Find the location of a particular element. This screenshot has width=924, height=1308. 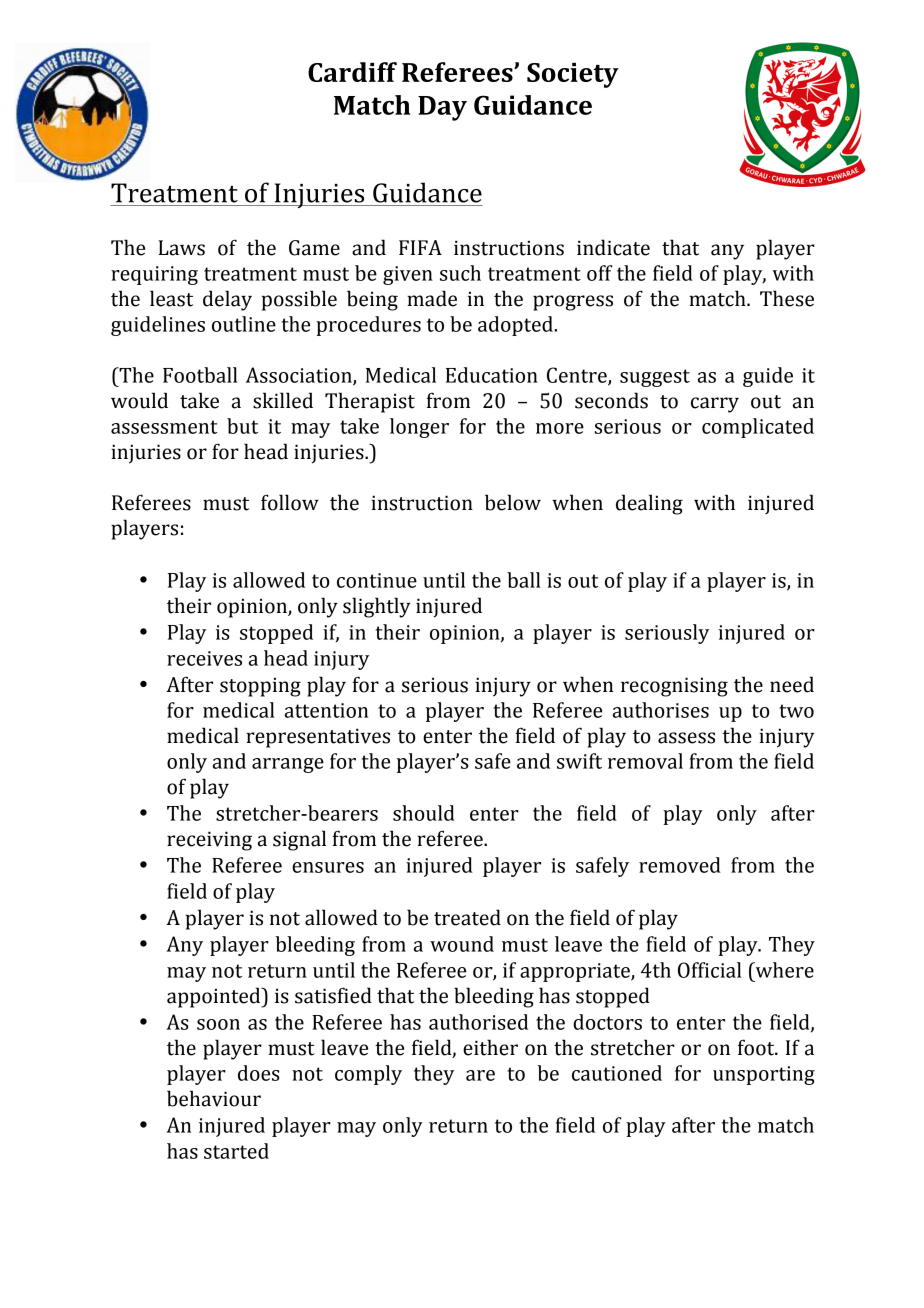

Society is located at coordinates (573, 75).
